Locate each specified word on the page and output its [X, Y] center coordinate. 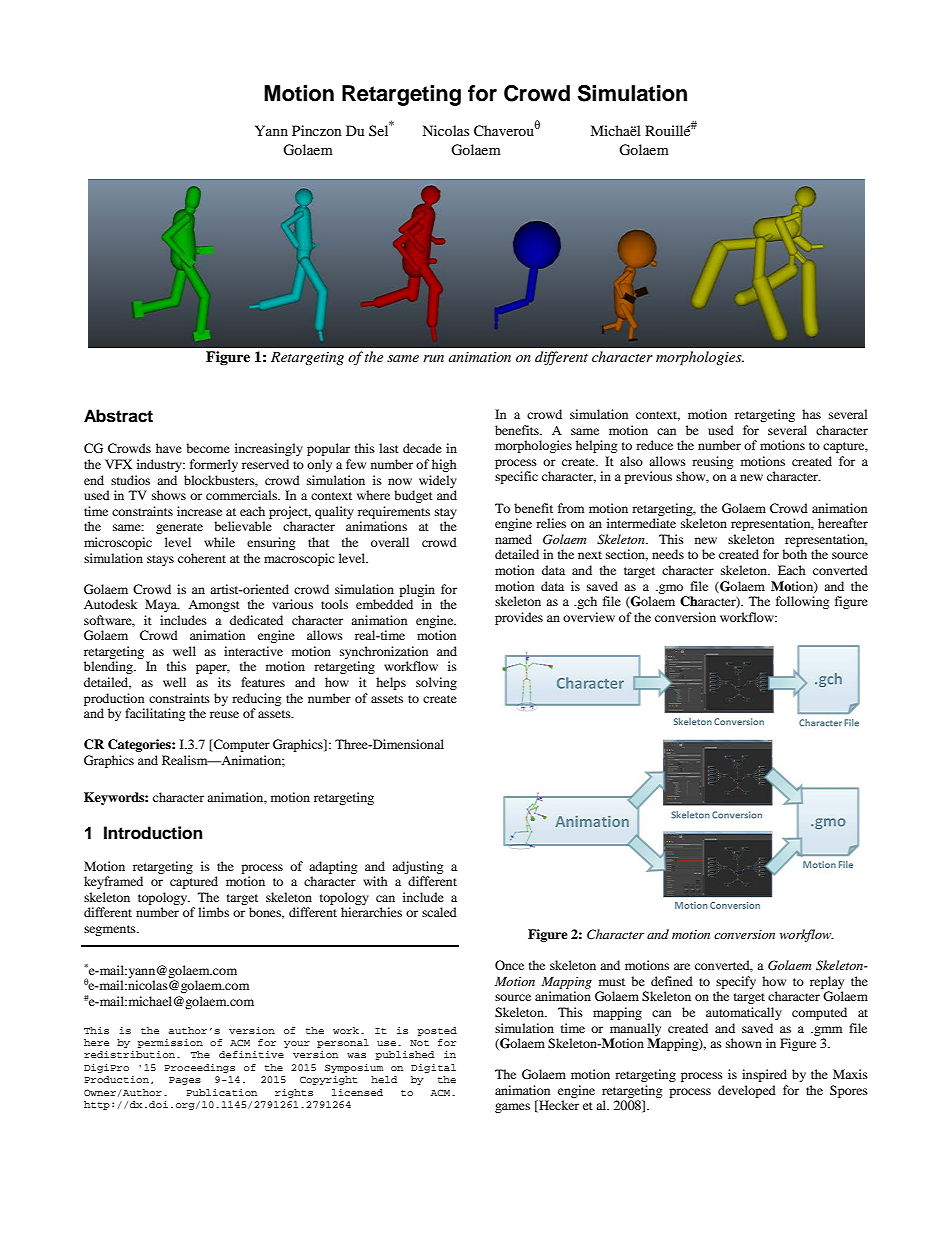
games [512, 1108]
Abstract [118, 416]
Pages [185, 1081]
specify [736, 982]
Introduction [153, 833]
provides [519, 618]
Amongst [214, 606]
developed [747, 1091]
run [433, 358]
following [802, 602]
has [811, 414]
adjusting [417, 867]
